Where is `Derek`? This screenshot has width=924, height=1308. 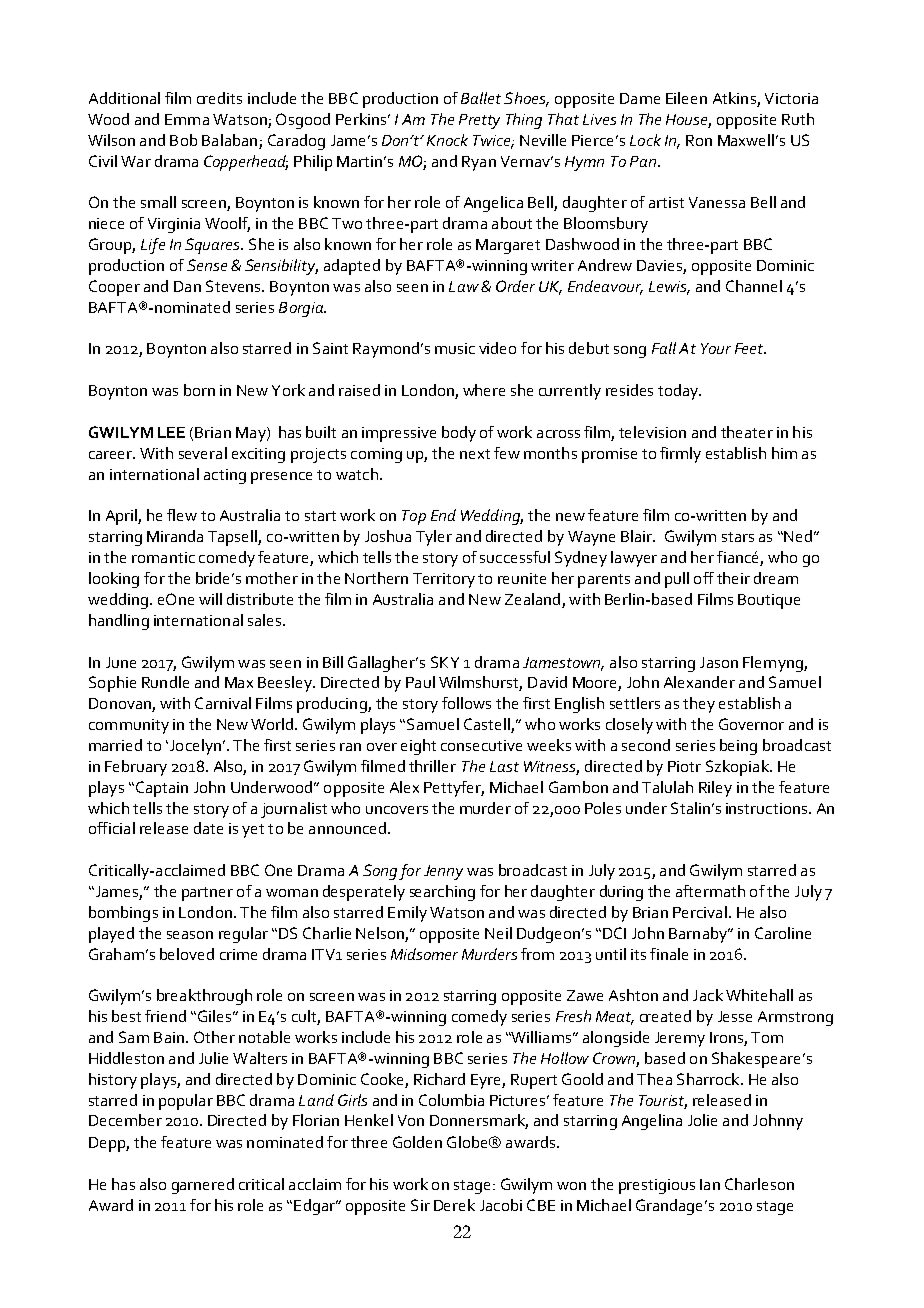
Derek is located at coordinates (454, 1205).
